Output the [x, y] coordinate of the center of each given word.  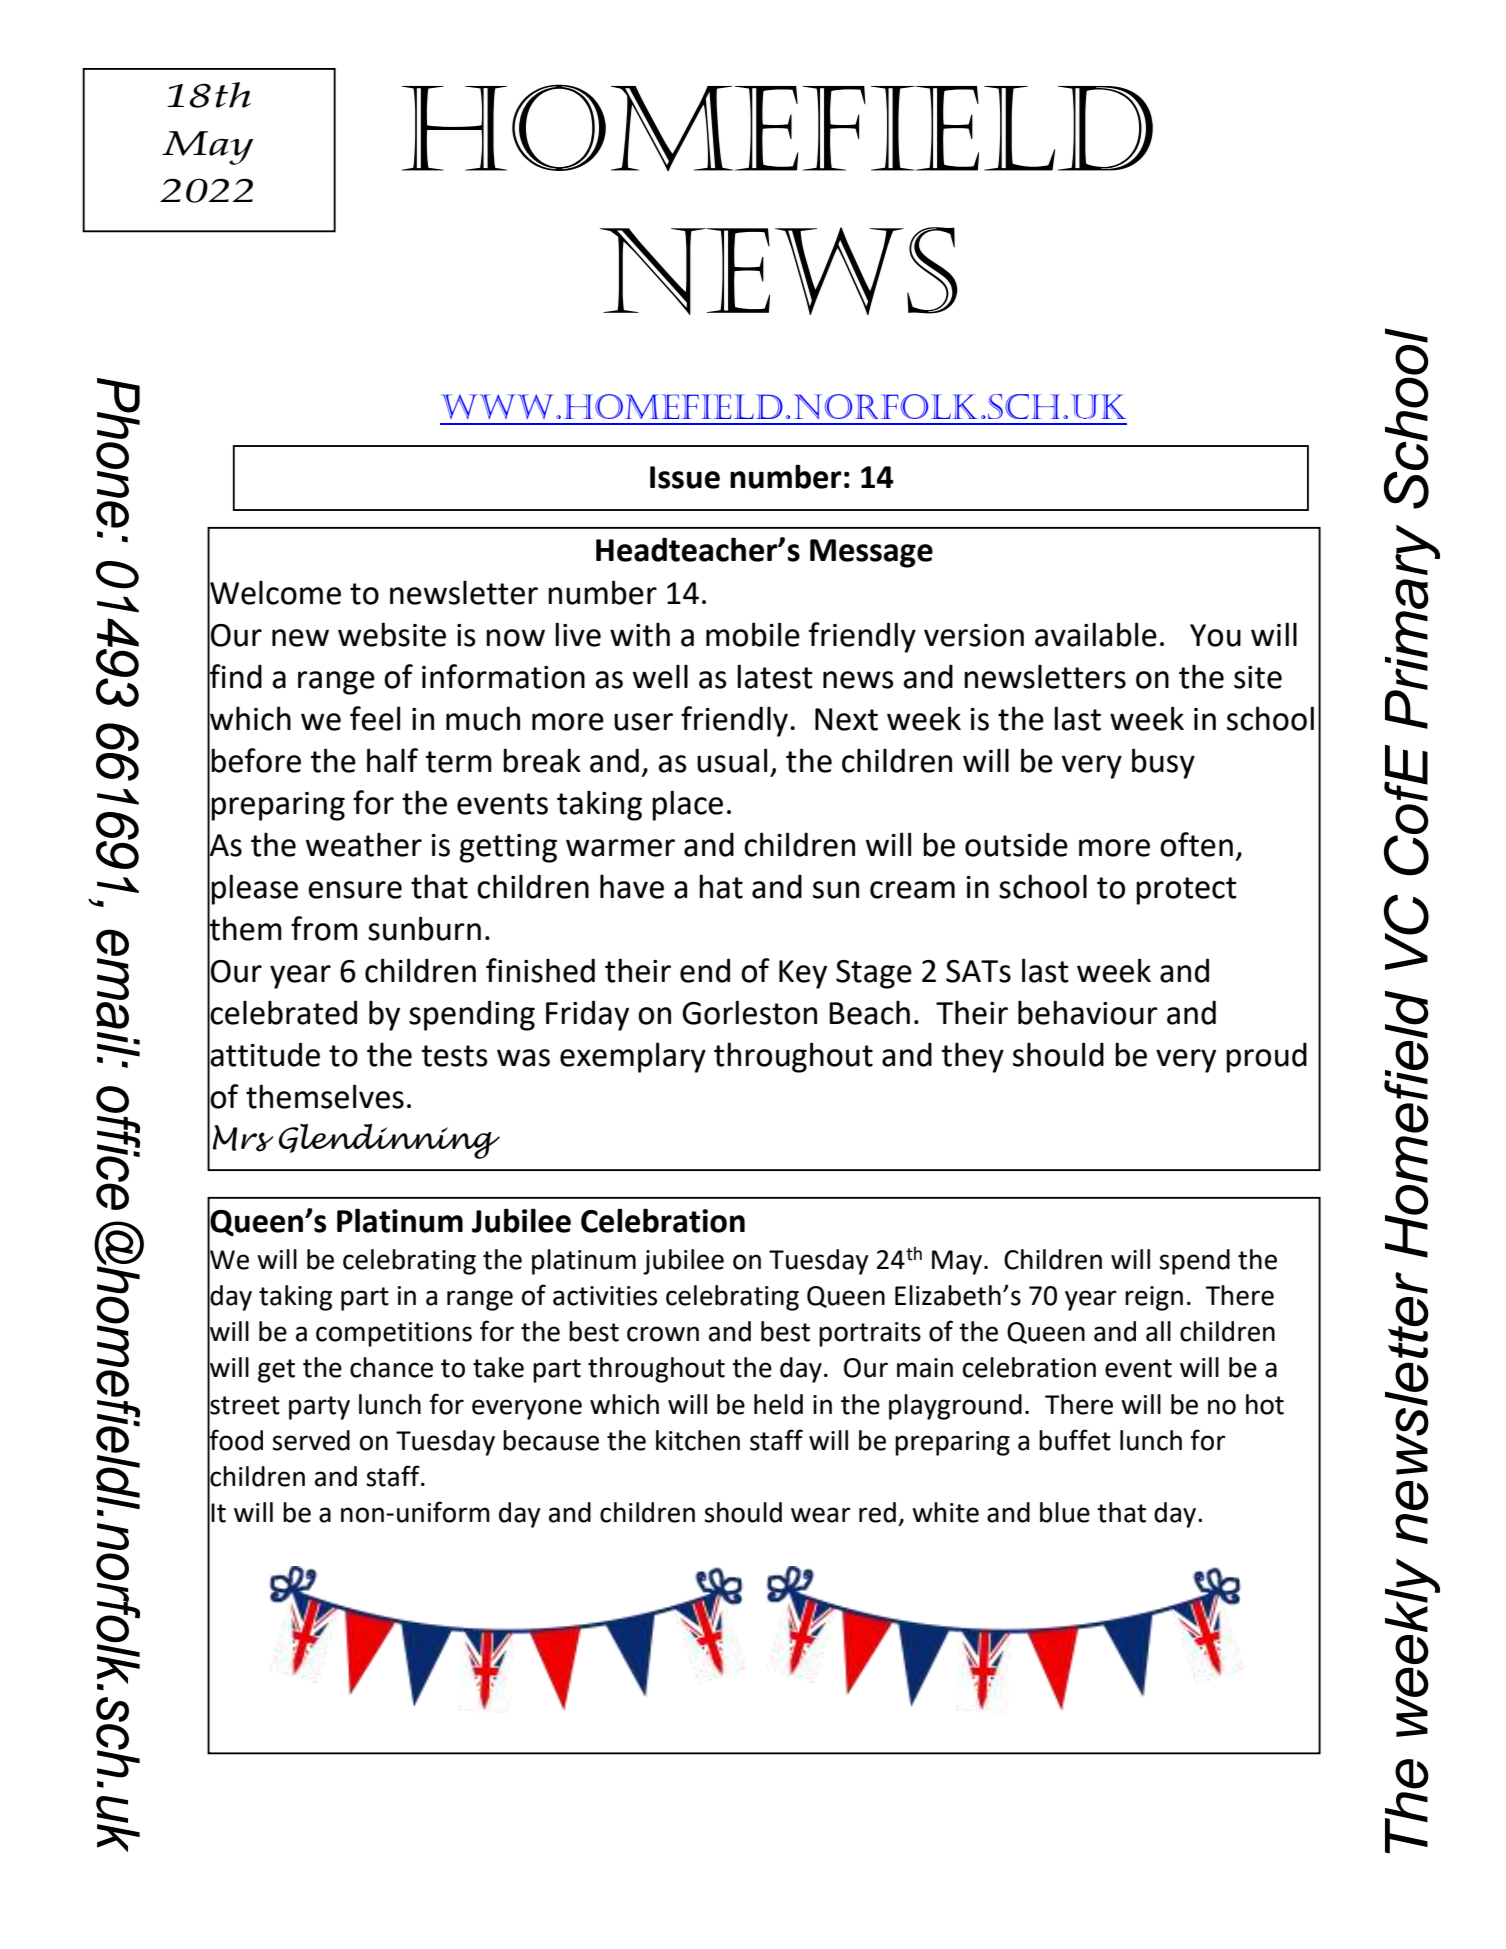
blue [1065, 1512]
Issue [685, 477]
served [311, 1440]
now [515, 638]
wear [821, 1515]
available [1096, 634]
